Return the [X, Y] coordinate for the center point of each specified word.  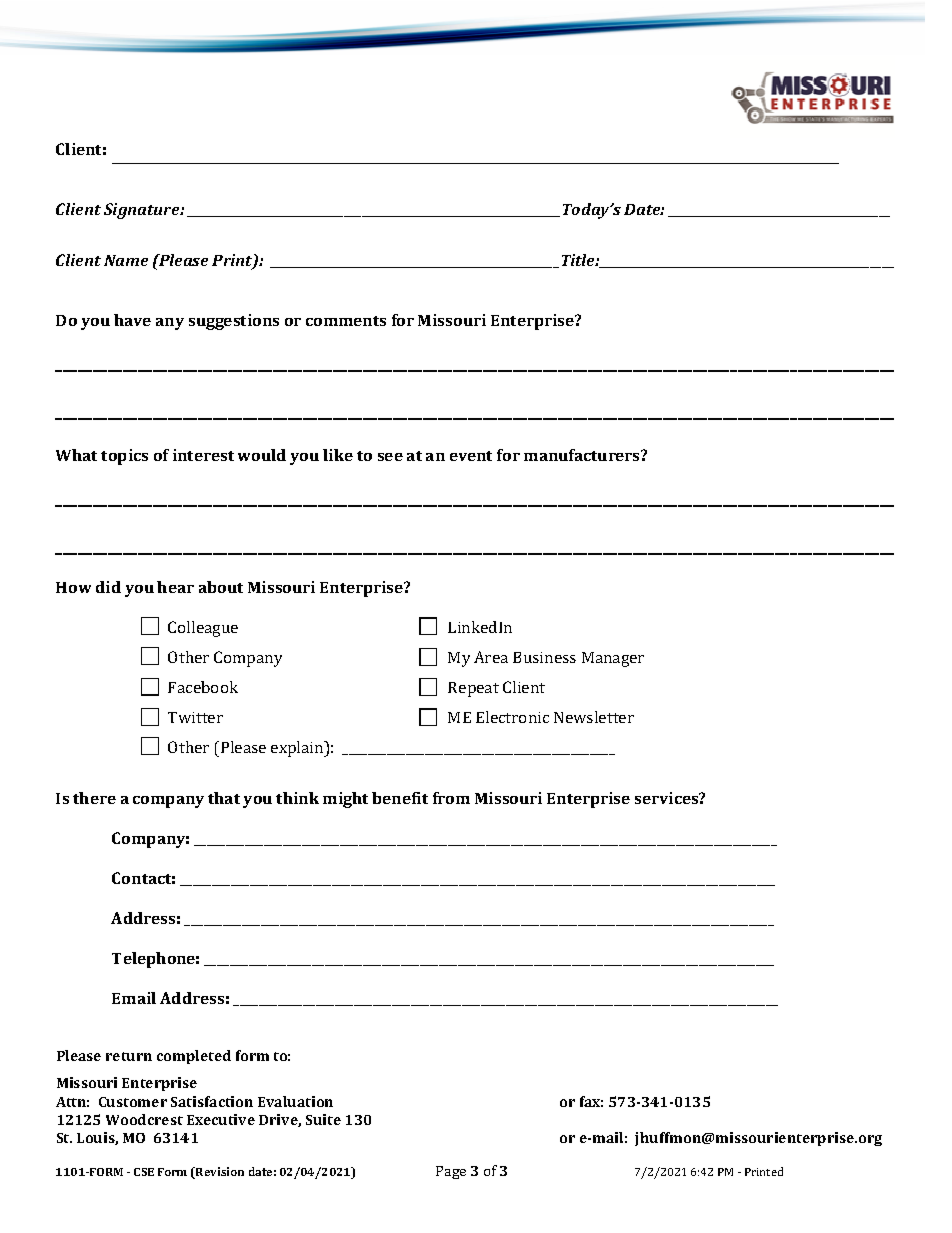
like [338, 455]
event [471, 456]
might [345, 800]
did [108, 587]
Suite [323, 1119]
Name [126, 260]
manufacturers [583, 455]
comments [346, 321]
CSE [144, 1172]
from [451, 798]
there [94, 798]
